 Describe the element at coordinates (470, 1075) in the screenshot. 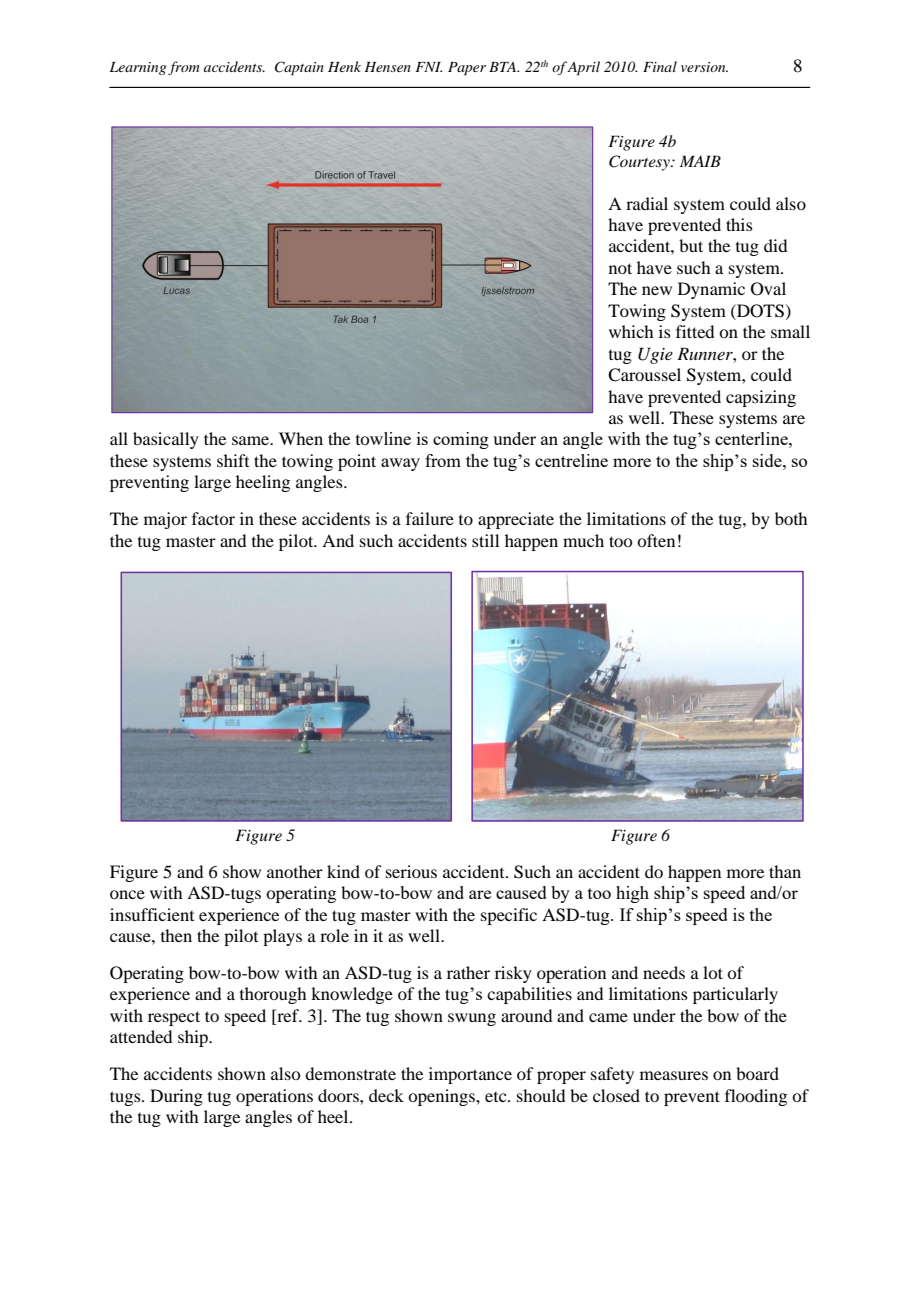

I see `importance` at that location.
